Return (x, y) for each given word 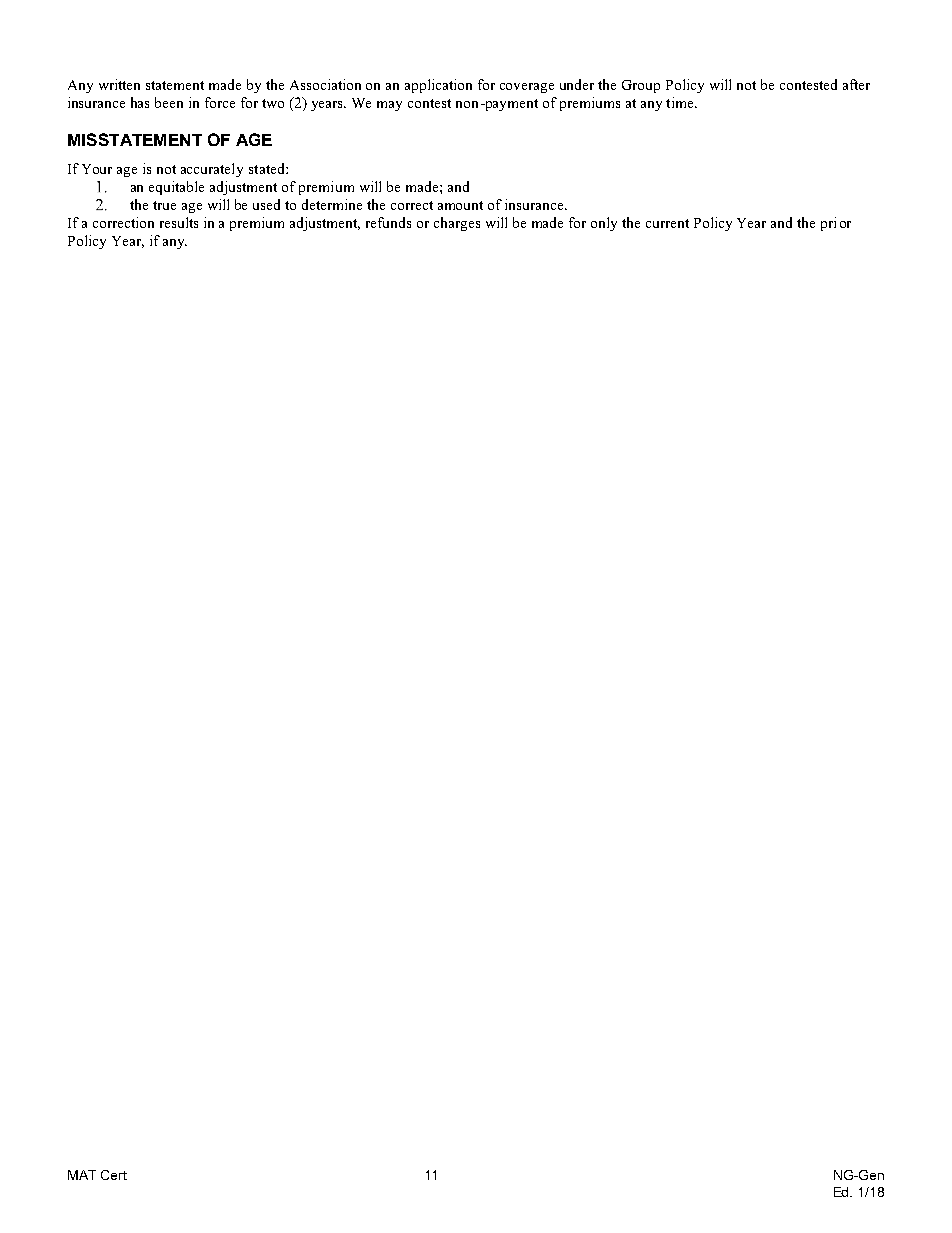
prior (836, 224)
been (169, 102)
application (438, 86)
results (179, 222)
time (681, 102)
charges (457, 224)
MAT (82, 1175)
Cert (114, 1175)
